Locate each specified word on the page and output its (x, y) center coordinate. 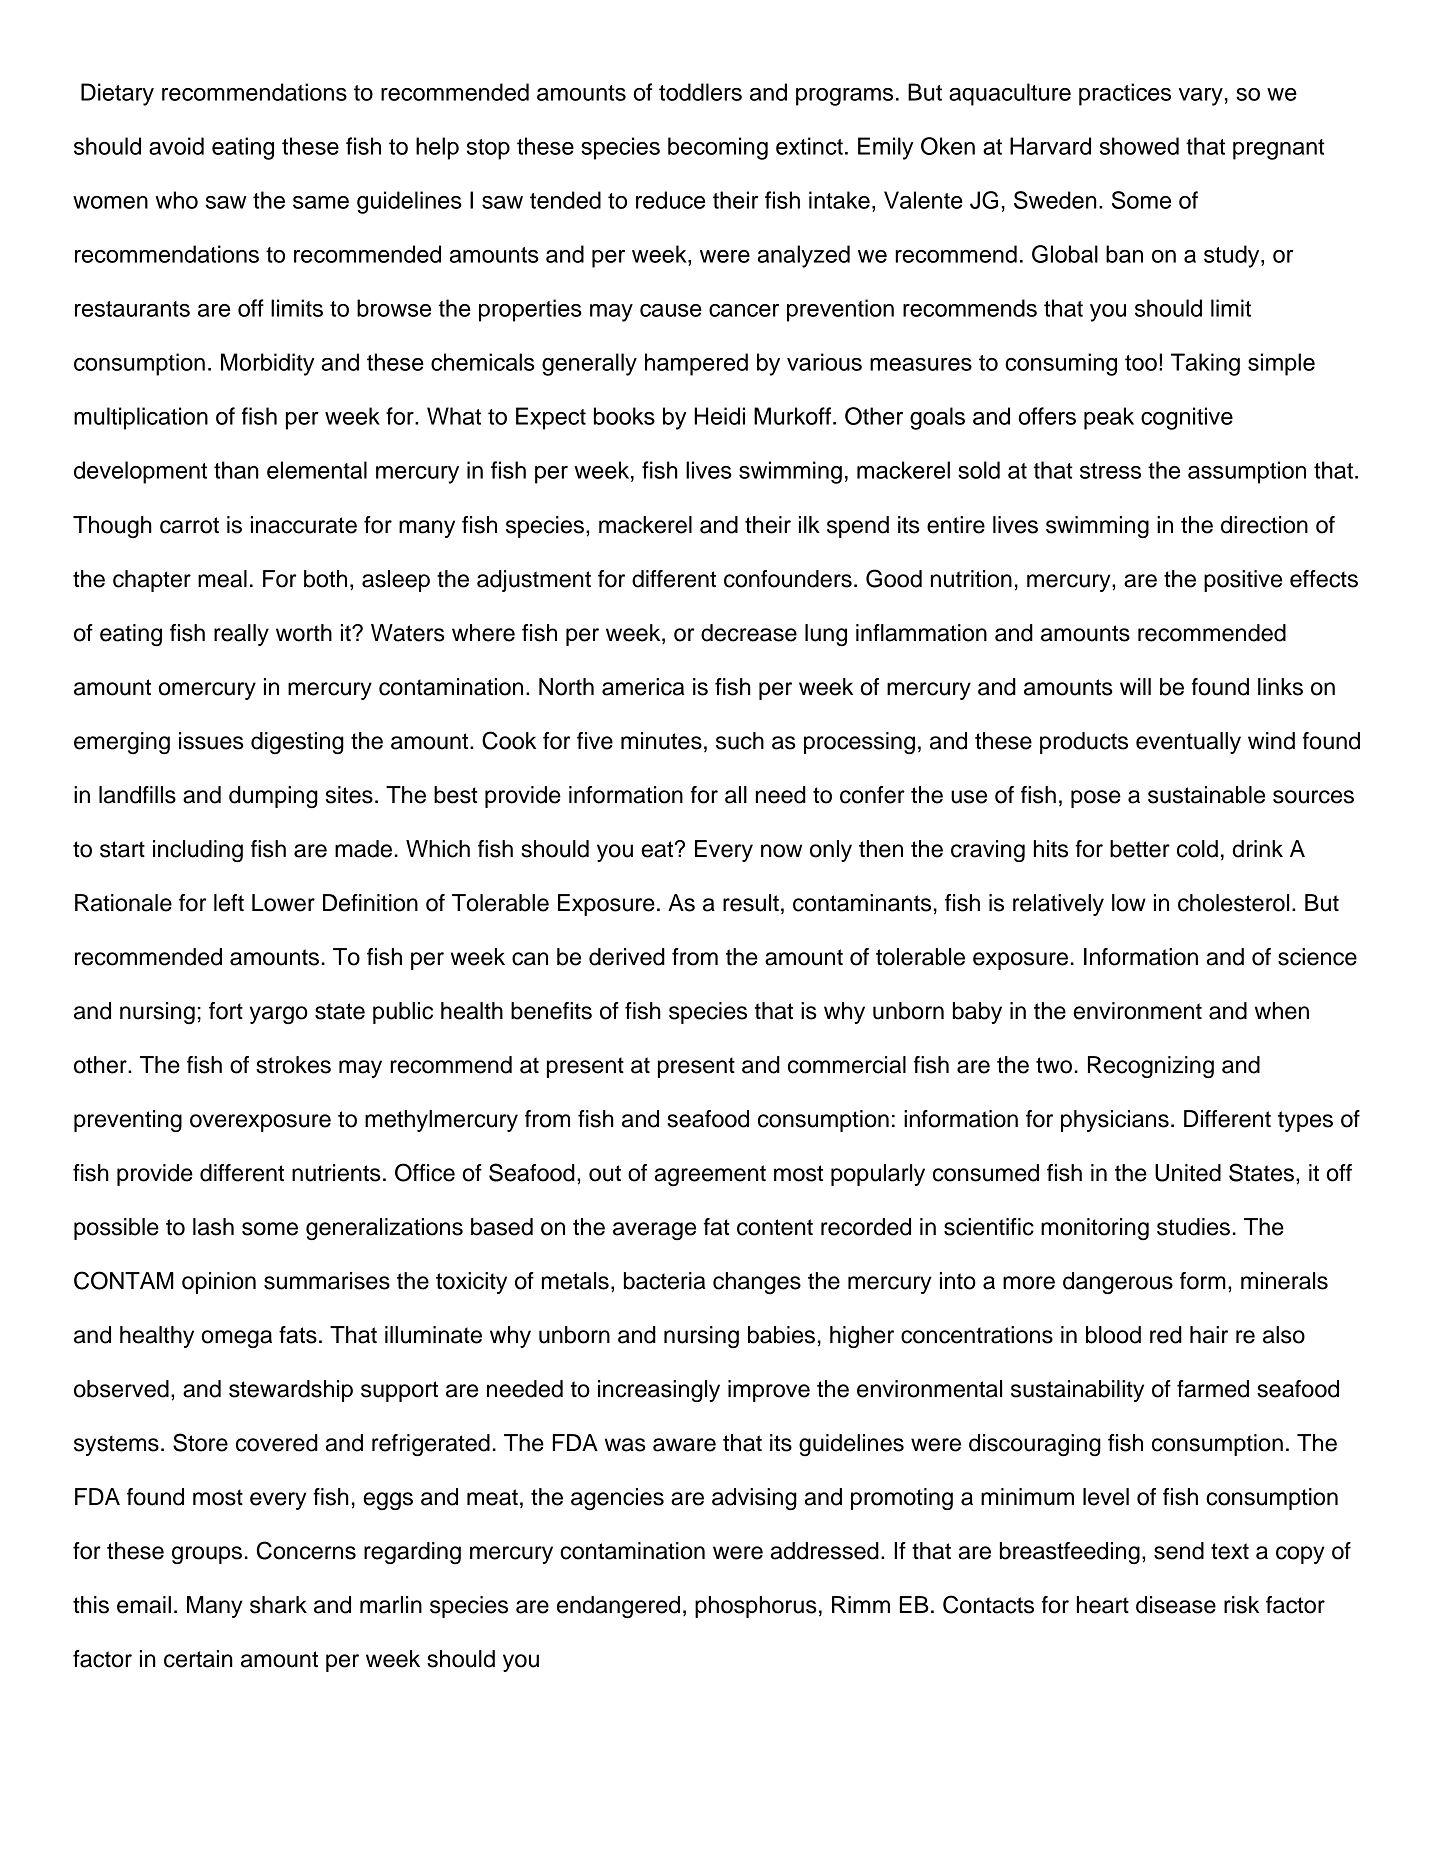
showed (1139, 146)
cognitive (1187, 418)
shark (278, 1605)
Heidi (719, 416)
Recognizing (1151, 1067)
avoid (176, 146)
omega (237, 1339)
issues (211, 741)
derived (627, 957)
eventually (1188, 743)
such (740, 741)
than (236, 470)
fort (226, 1011)
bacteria (664, 1281)
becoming (718, 148)
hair (1209, 1335)
